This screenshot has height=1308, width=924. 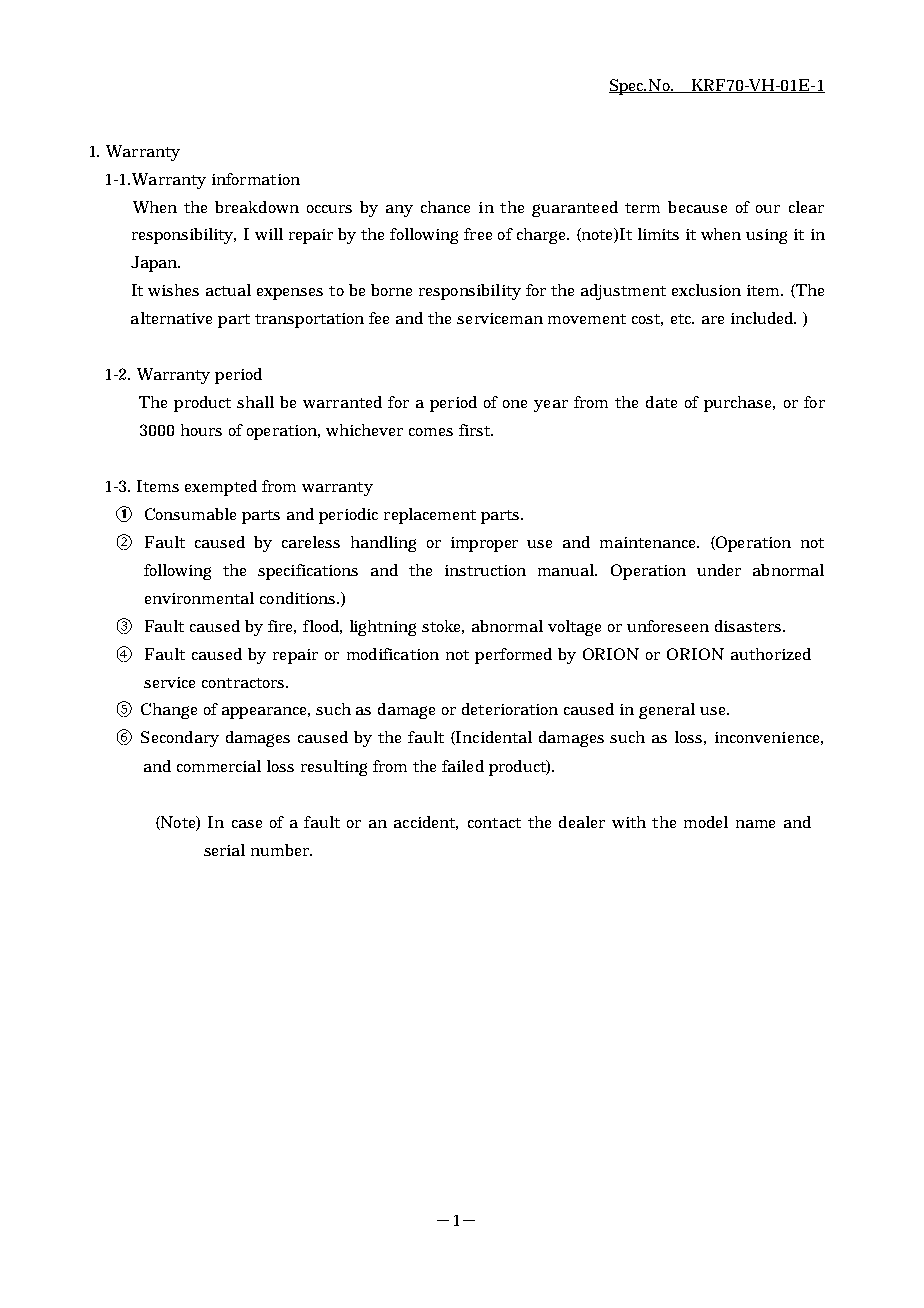 What do you see at coordinates (494, 823) in the screenshot?
I see `contact` at bounding box center [494, 823].
